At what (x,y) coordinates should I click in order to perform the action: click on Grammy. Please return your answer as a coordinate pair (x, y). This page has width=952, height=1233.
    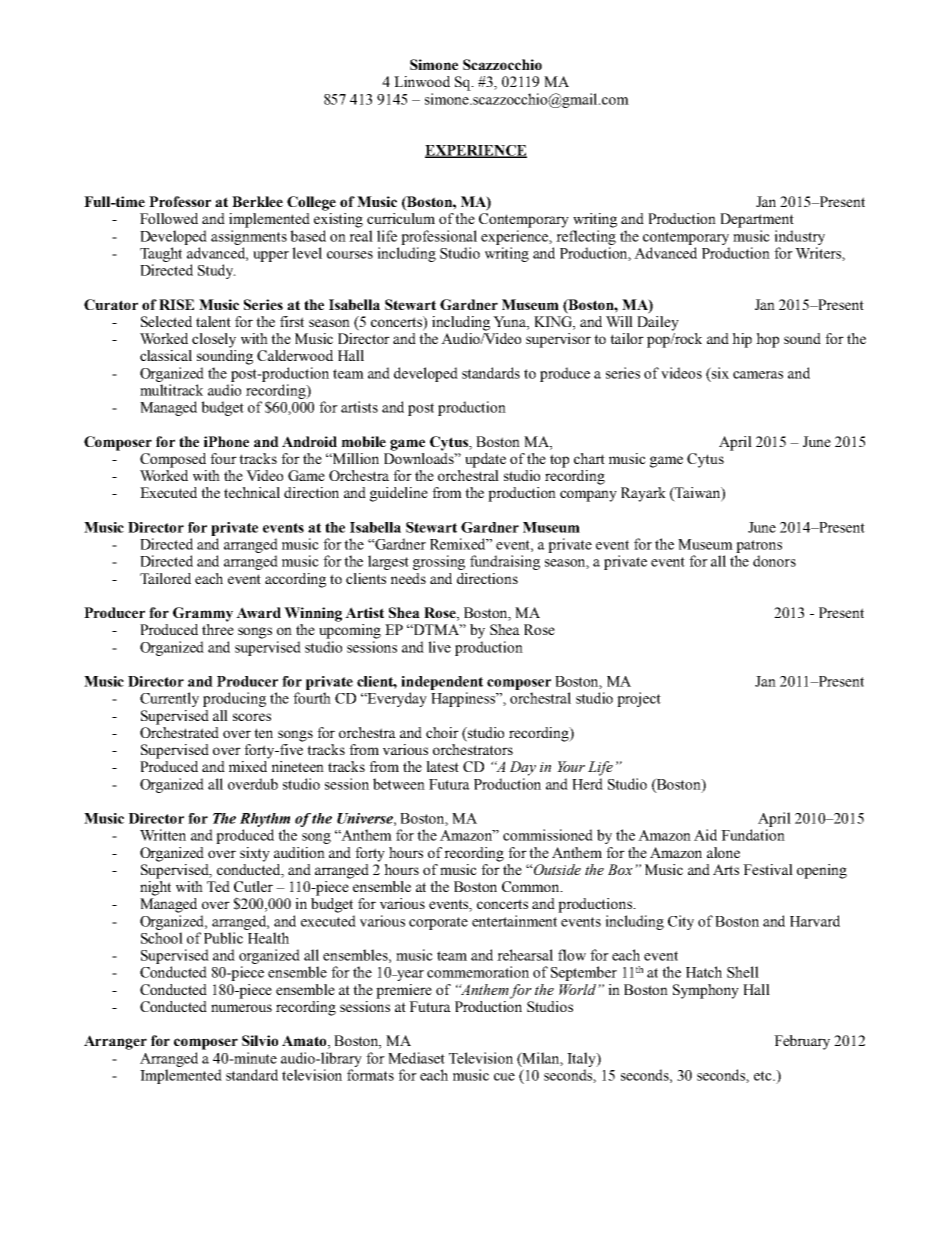
    Looking at the image, I should click on (203, 614).
